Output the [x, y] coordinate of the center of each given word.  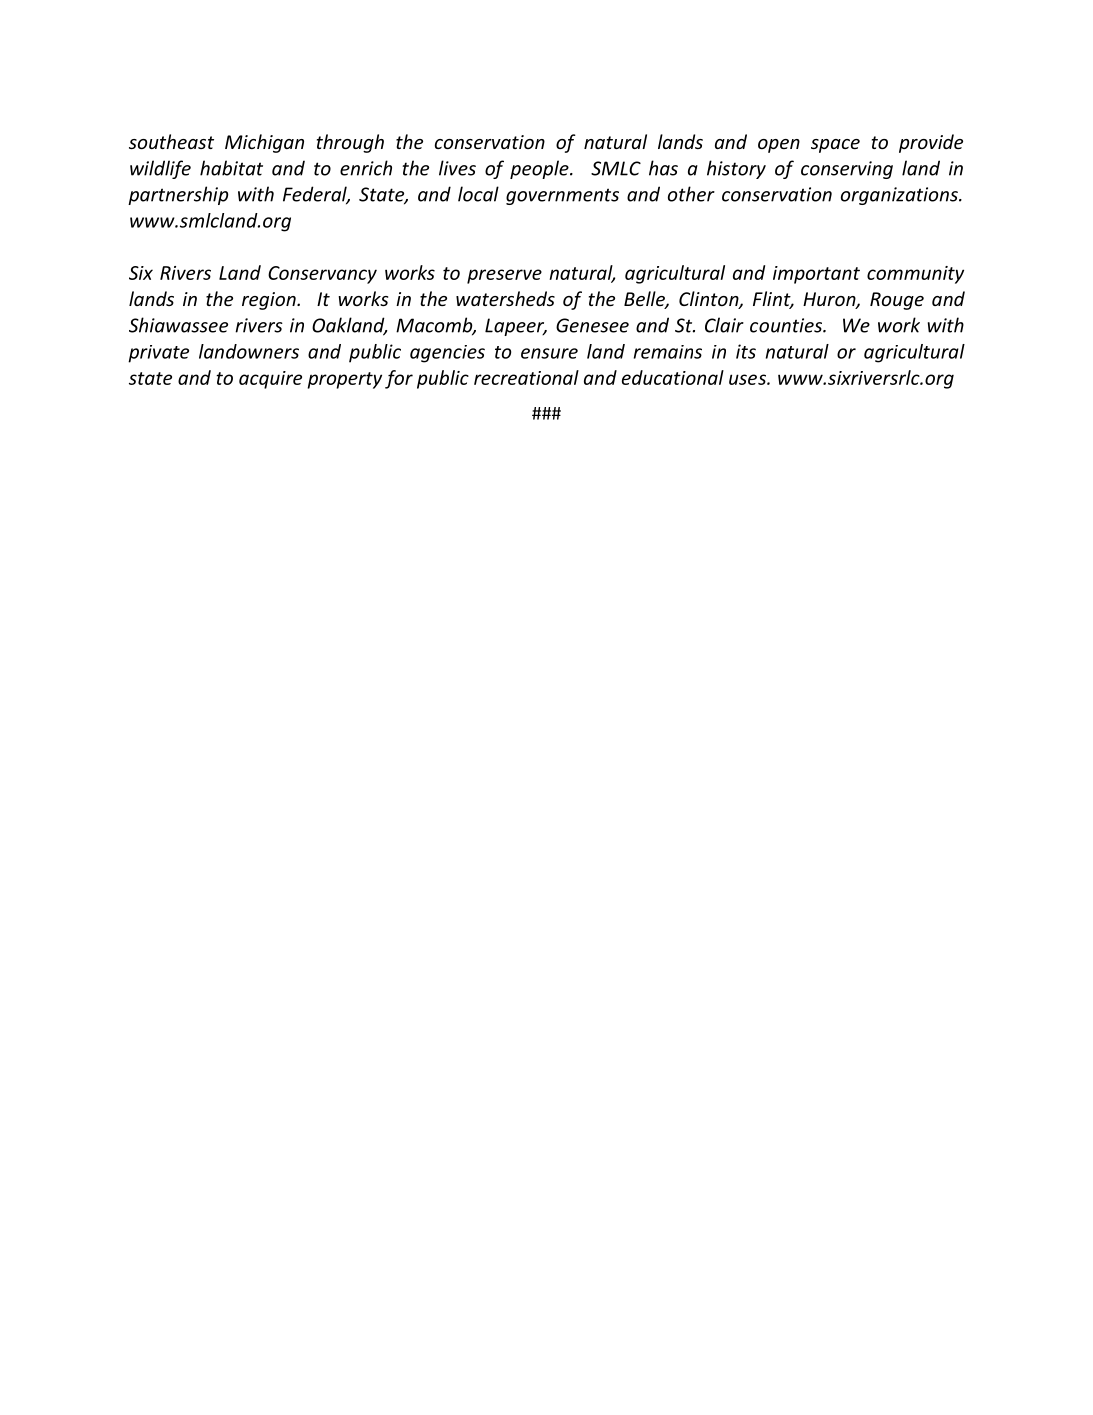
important [816, 275]
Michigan [264, 143]
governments [562, 196]
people [540, 169]
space [835, 146]
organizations [900, 196]
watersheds [505, 298]
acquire [270, 380]
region [270, 301]
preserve [504, 276]
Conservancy [322, 275]
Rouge [897, 301]
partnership [178, 195]
